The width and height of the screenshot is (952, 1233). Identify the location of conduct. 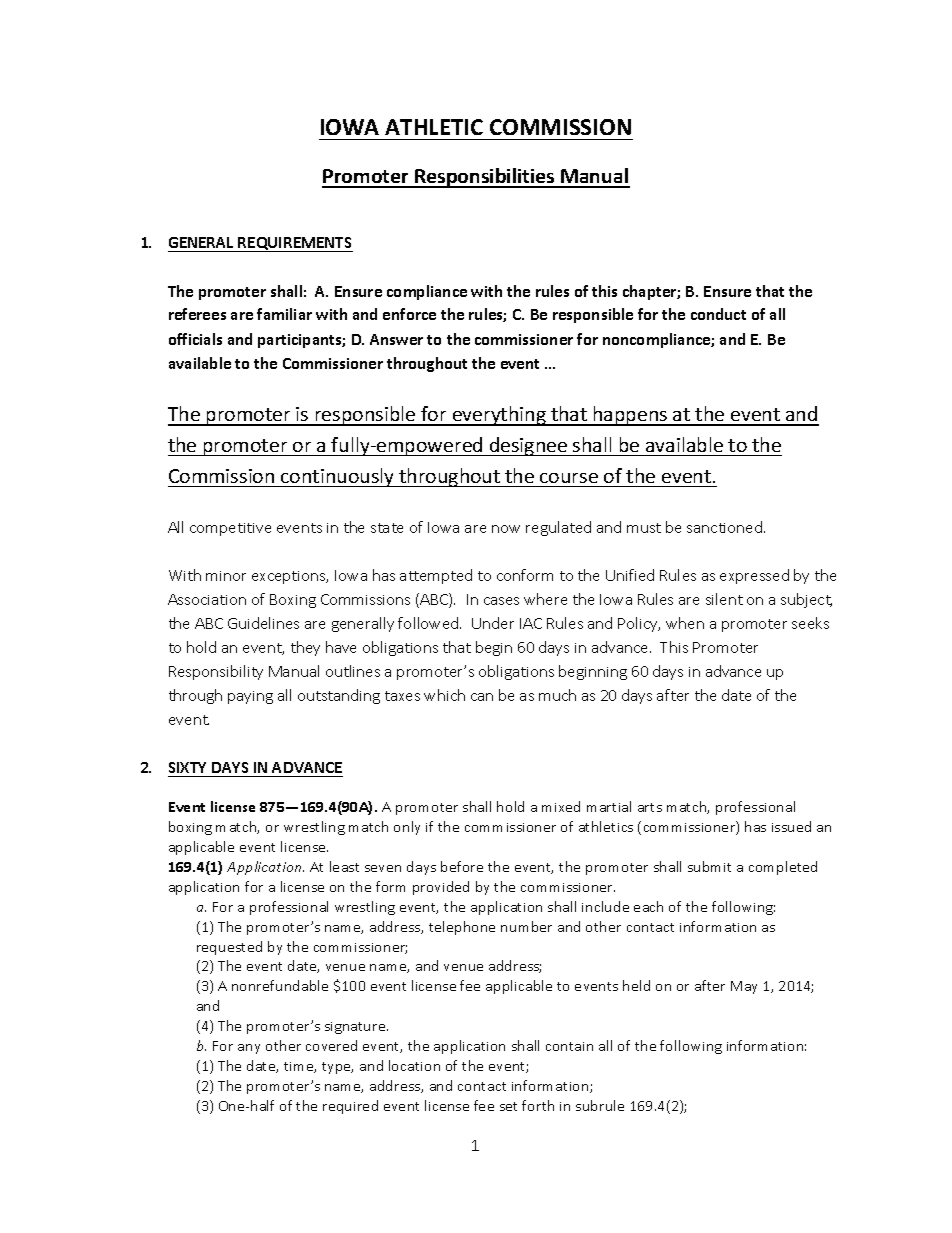
(718, 314).
